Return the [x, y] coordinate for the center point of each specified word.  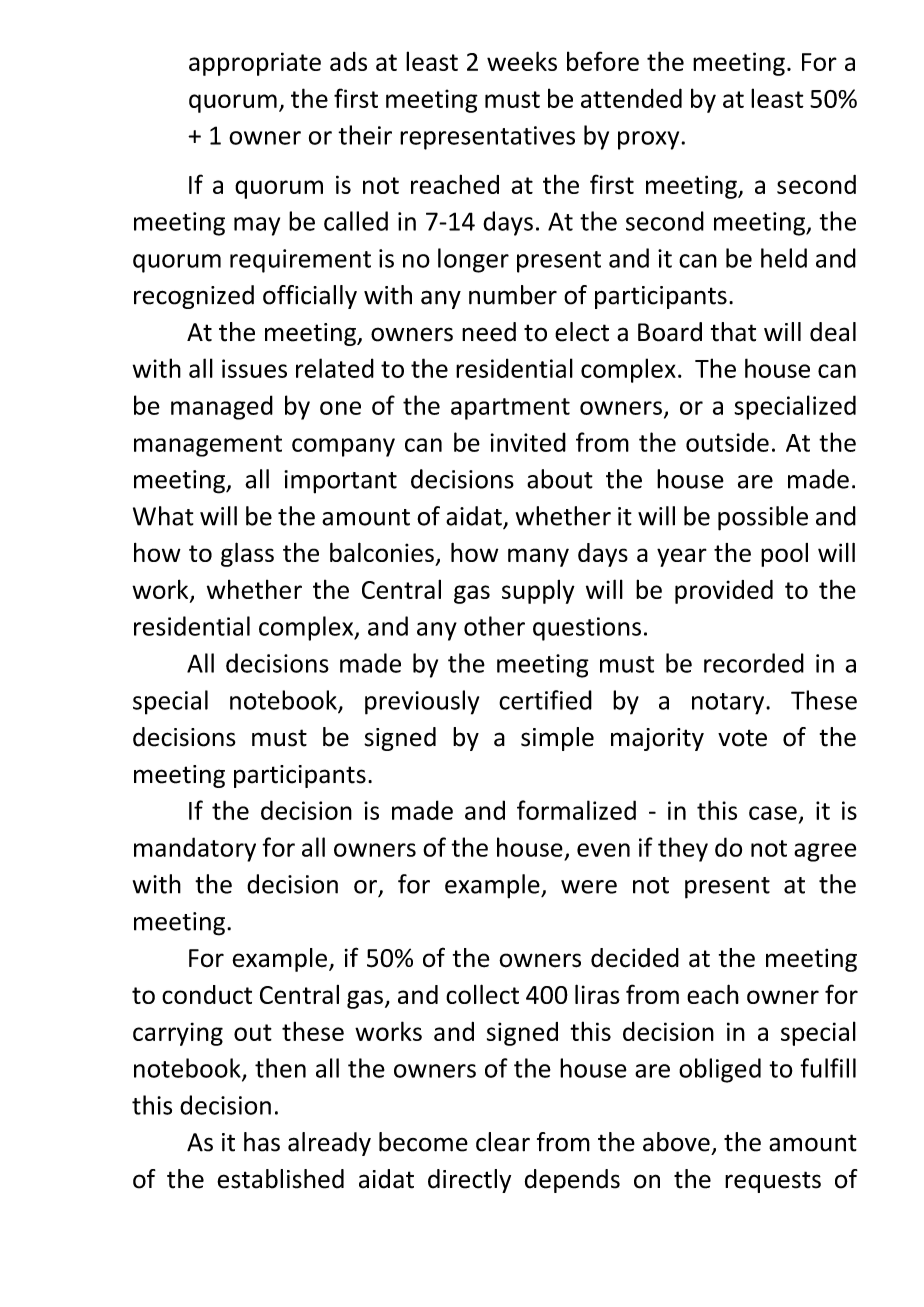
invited [528, 442]
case [773, 813]
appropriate [255, 64]
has [262, 1142]
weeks [522, 61]
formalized [576, 810]
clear [503, 1142]
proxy [648, 140]
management [208, 446]
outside [727, 442]
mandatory [195, 849]
